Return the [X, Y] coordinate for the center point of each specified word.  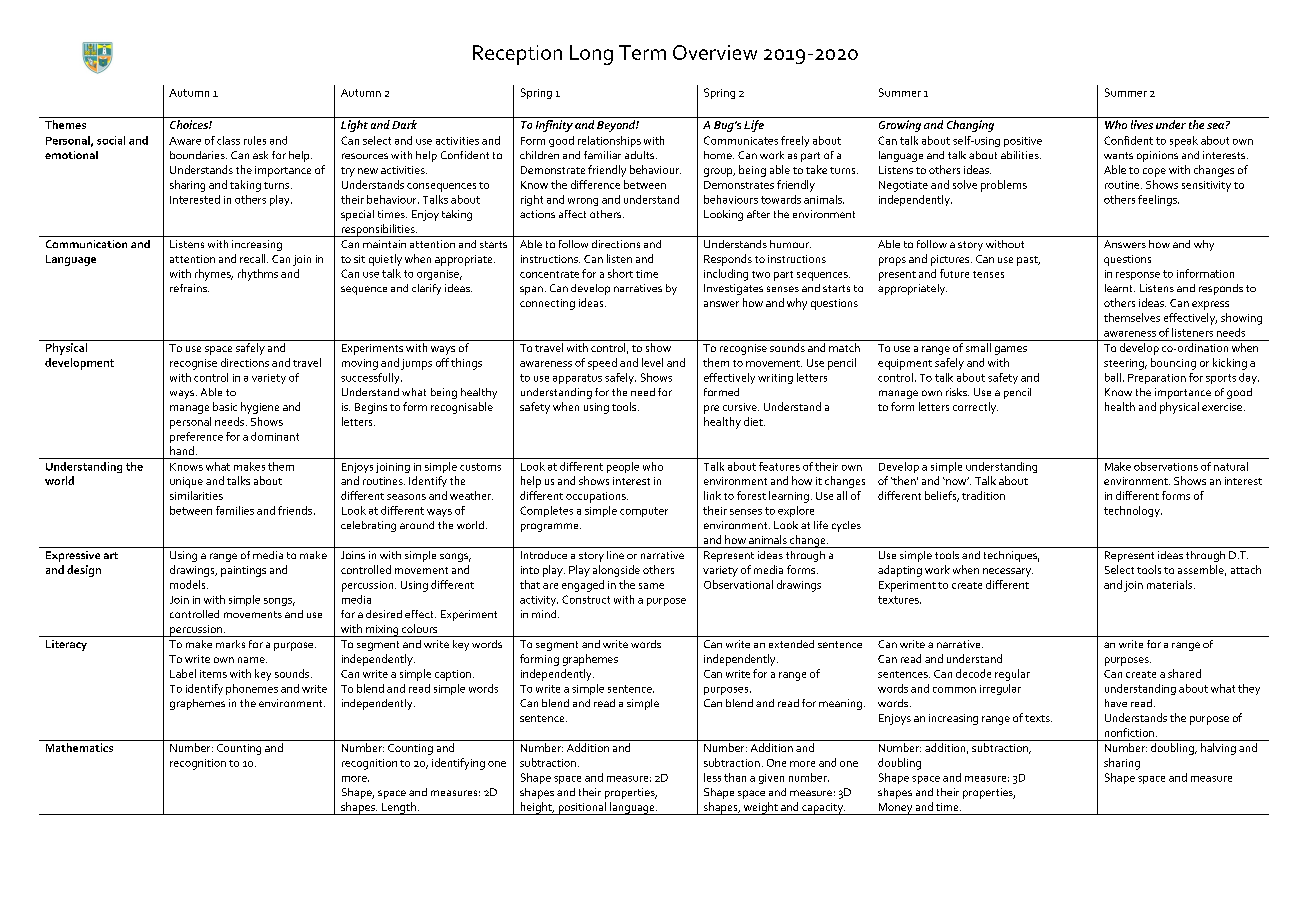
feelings [1158, 200]
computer [644, 512]
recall [254, 258]
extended [791, 644]
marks [230, 644]
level [652, 362]
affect [572, 214]
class [228, 140]
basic [225, 406]
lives [1142, 124]
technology [1133, 511]
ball [1113, 377]
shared [1184, 673]
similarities [196, 495]
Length [398, 808]
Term [642, 52]
